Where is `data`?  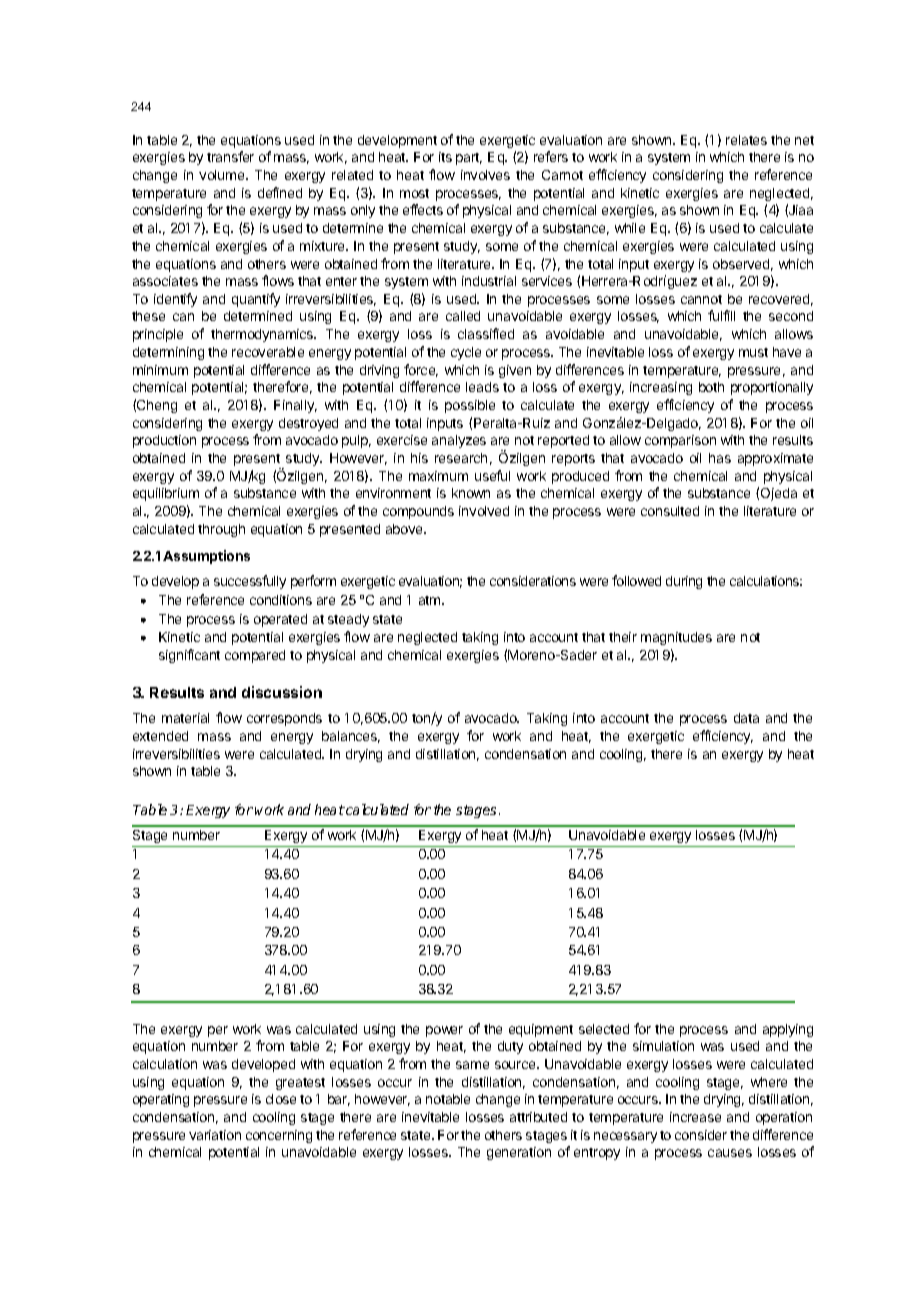 data is located at coordinates (746, 718).
